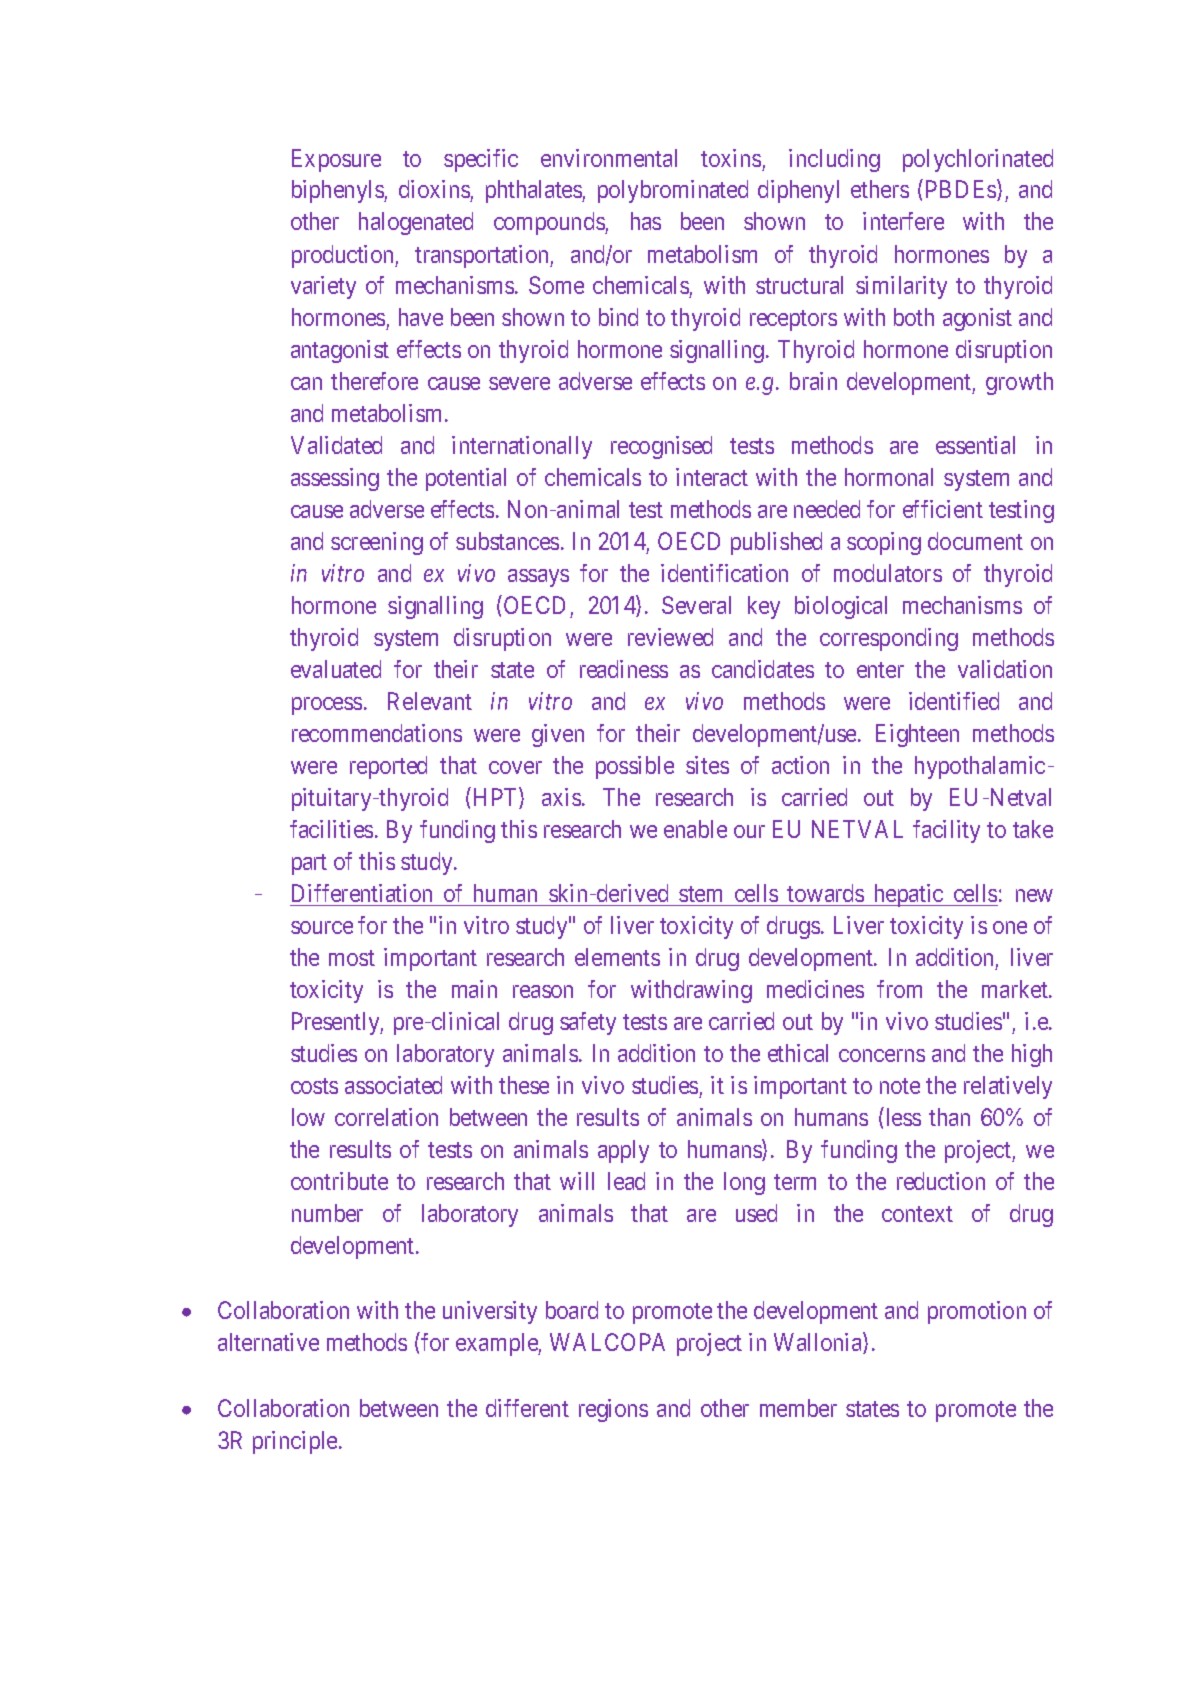  I want to click on recognised, so click(661, 447).
